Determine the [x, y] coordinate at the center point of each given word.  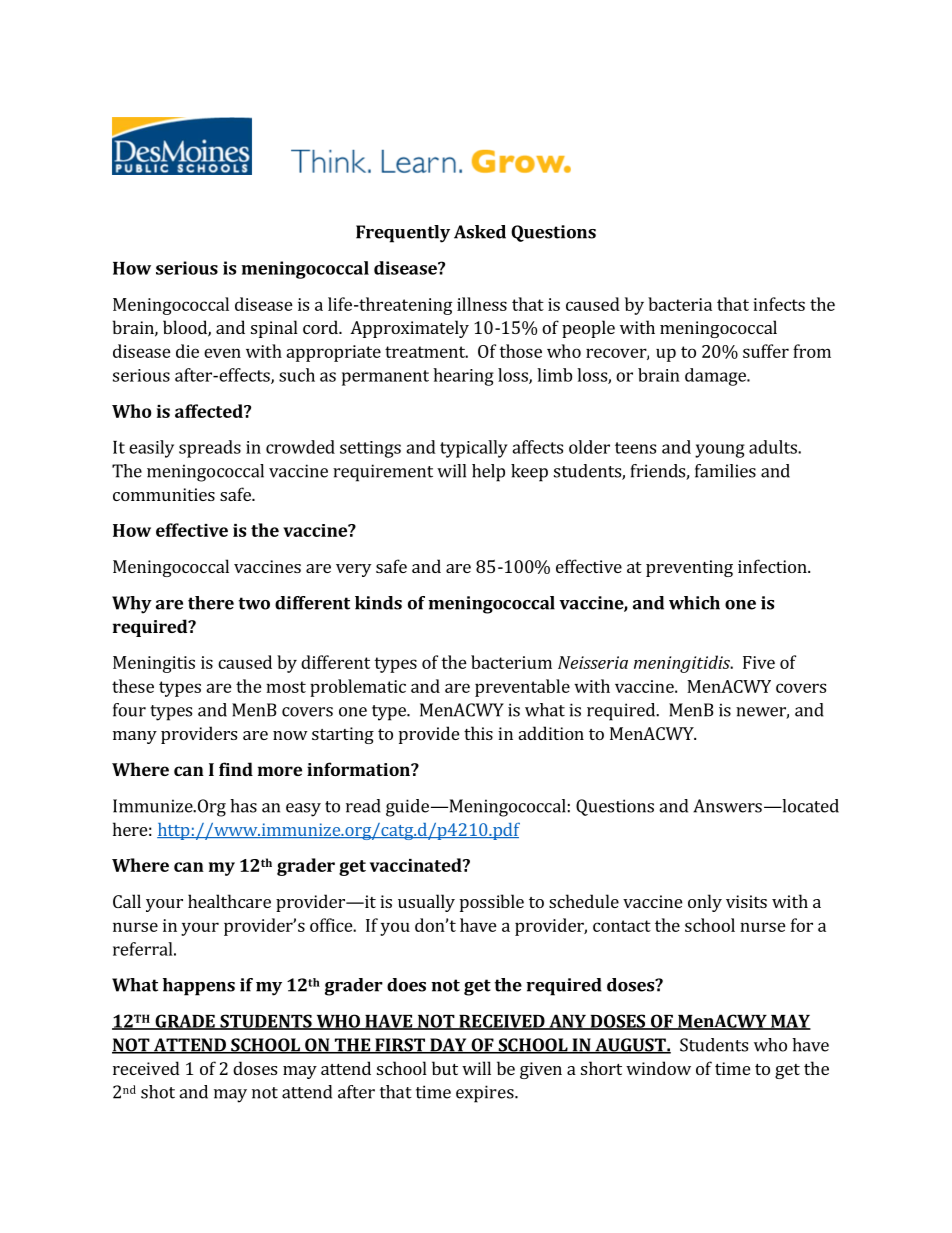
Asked [480, 232]
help [488, 473]
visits [746, 901]
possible [492, 903]
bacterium [511, 662]
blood [186, 328]
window [658, 1068]
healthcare [229, 901]
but [445, 1068]
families [725, 471]
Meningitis [154, 664]
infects [779, 304]
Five [759, 662]
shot [158, 1092]
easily [151, 449]
